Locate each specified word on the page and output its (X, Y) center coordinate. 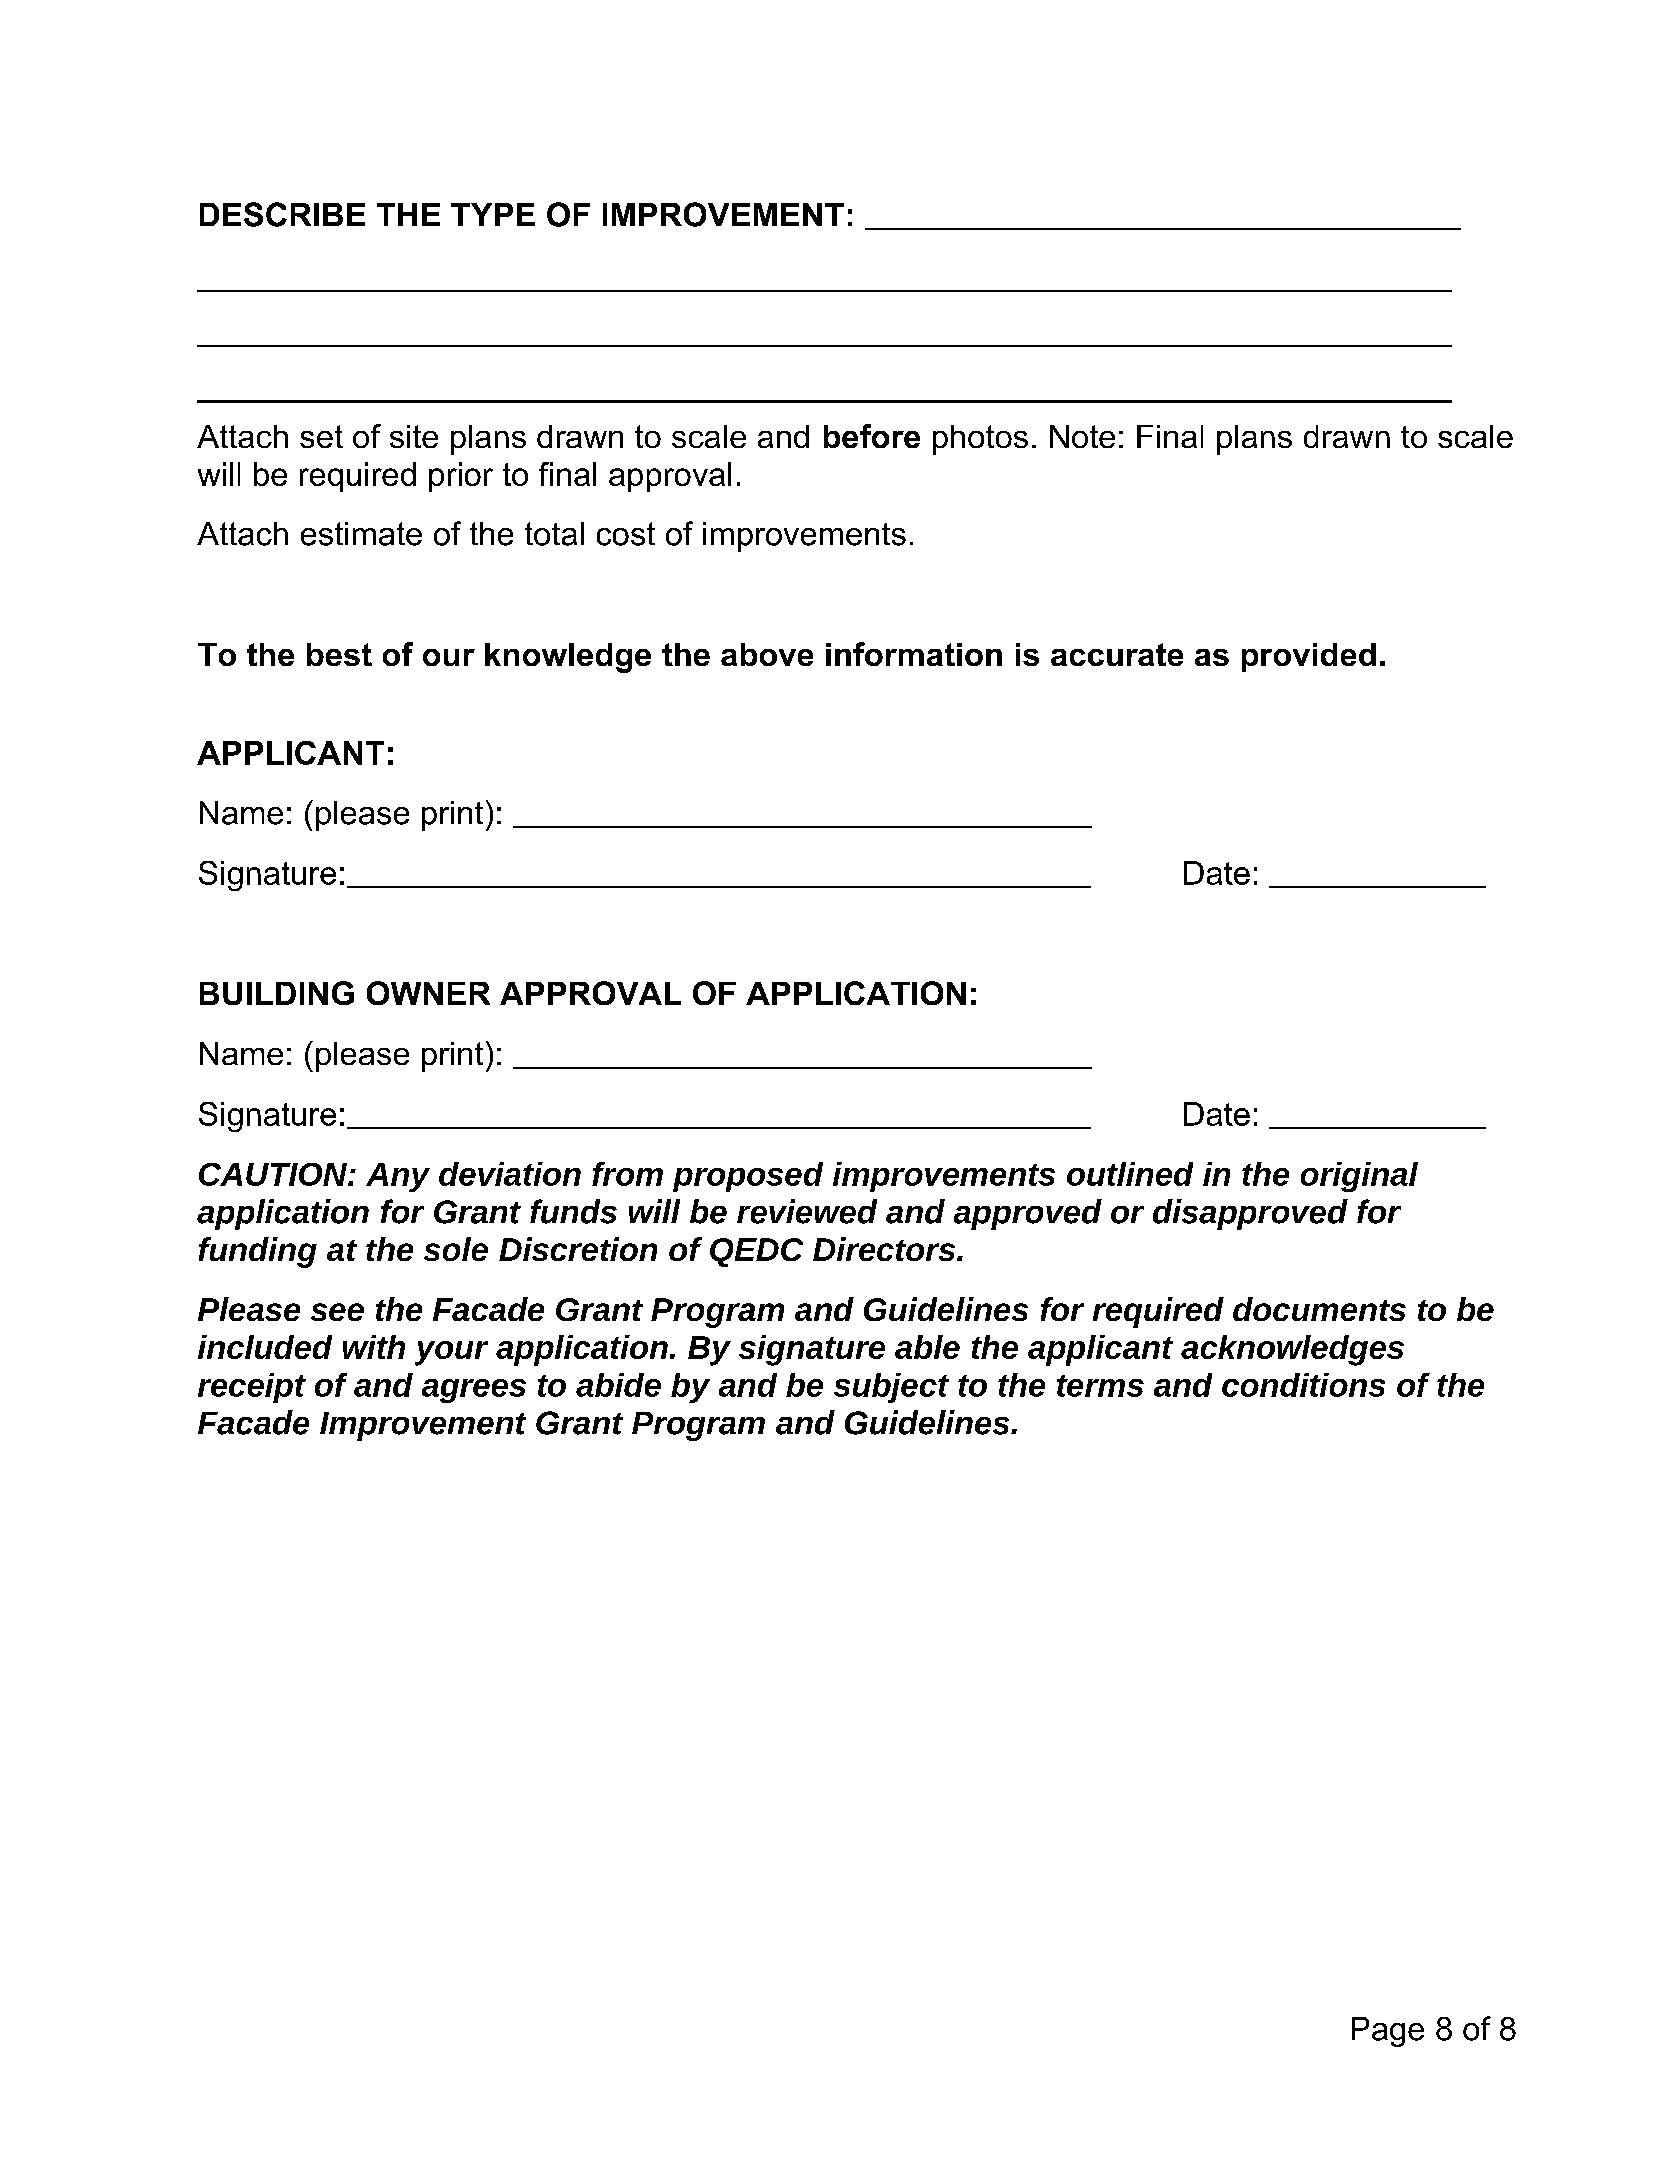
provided (1309, 657)
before (872, 436)
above (767, 654)
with (374, 1347)
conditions (1303, 1385)
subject (891, 1388)
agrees (474, 1391)
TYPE (493, 214)
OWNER (428, 993)
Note (1082, 436)
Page (1388, 2032)
